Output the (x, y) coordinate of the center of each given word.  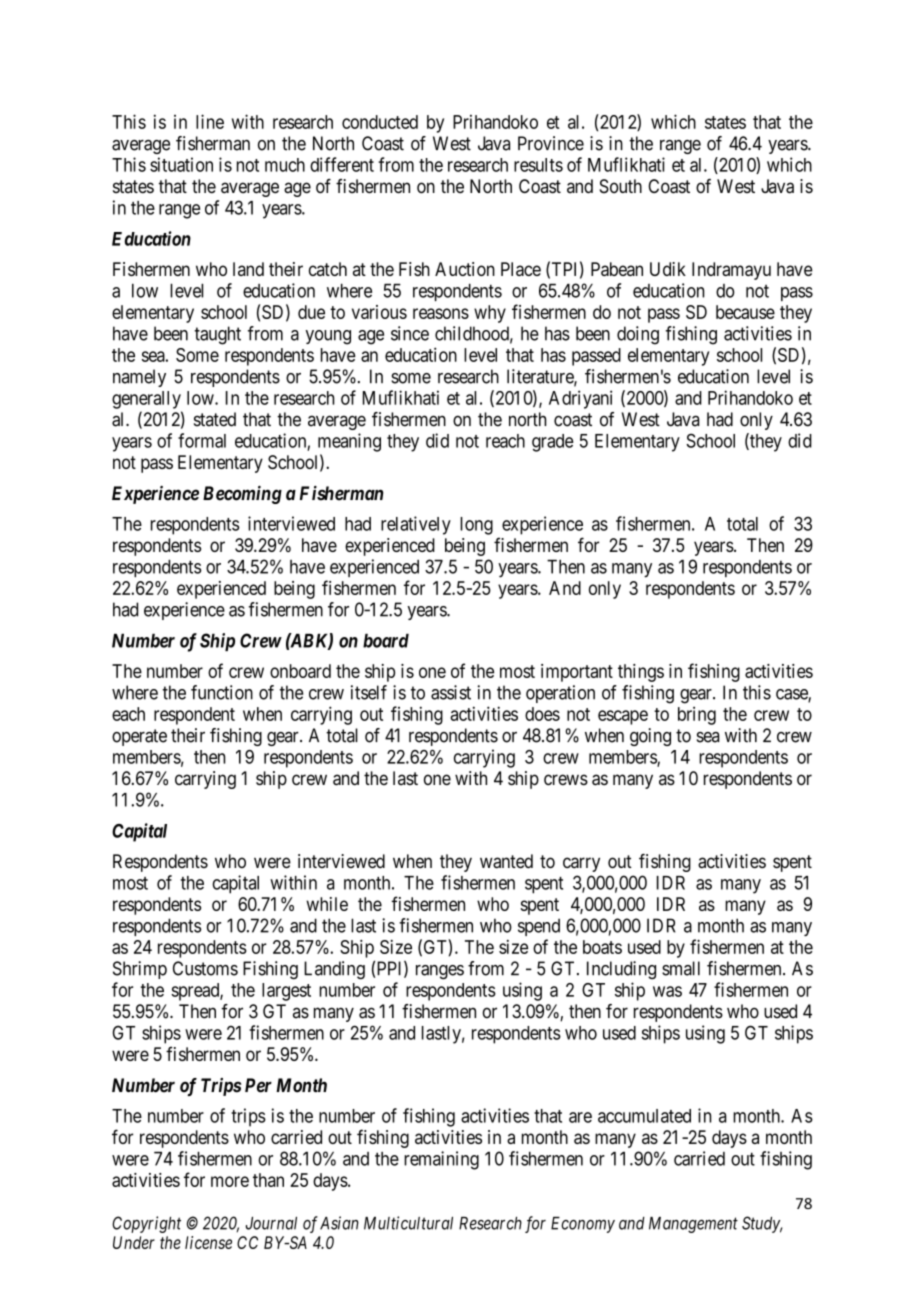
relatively (416, 525)
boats (602, 947)
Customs (205, 968)
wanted (506, 861)
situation (181, 164)
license (208, 1242)
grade (553, 443)
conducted (380, 122)
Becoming (242, 494)
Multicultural (408, 1223)
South (621, 186)
